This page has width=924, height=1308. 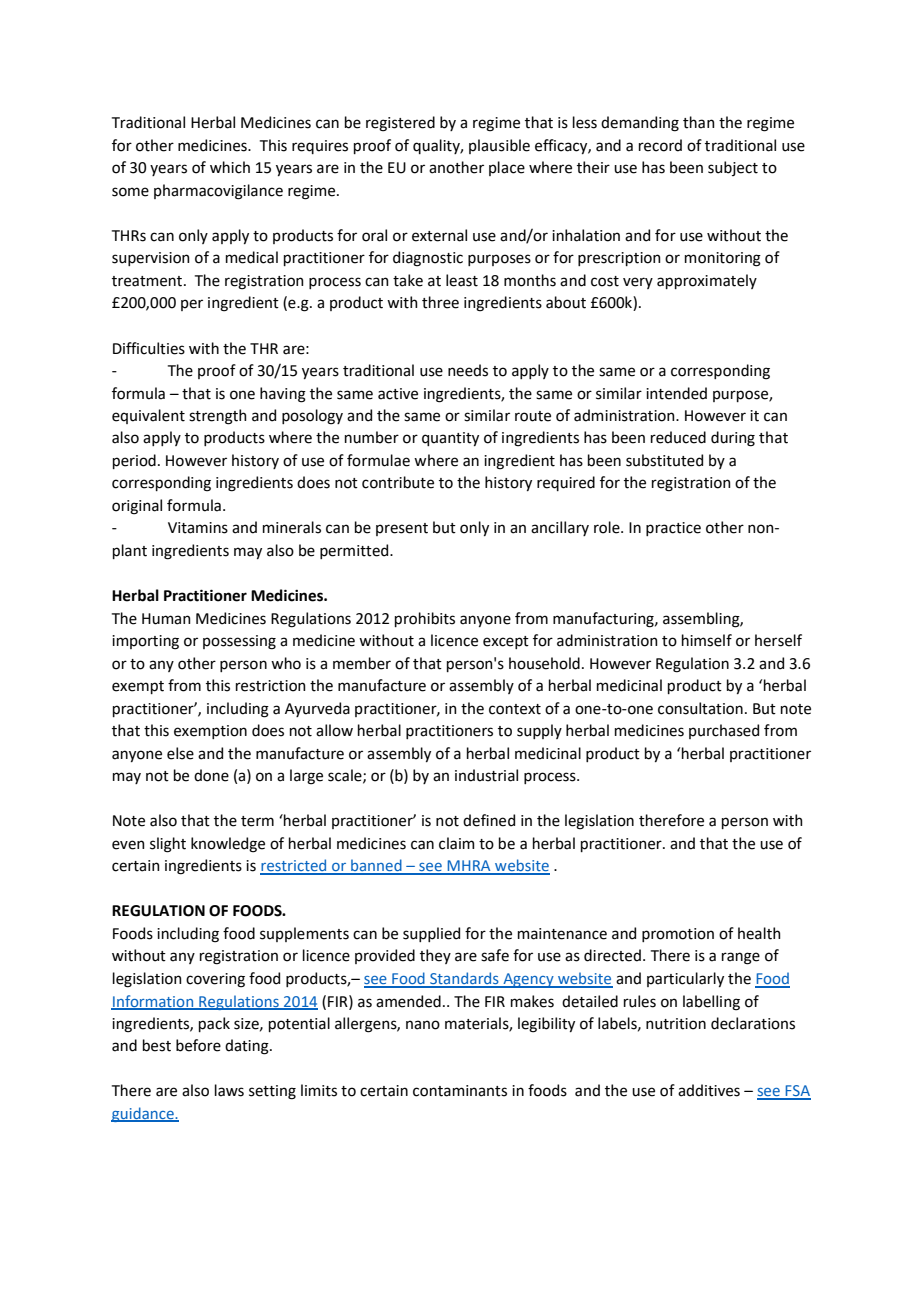 I want to click on plausible, so click(x=499, y=146).
